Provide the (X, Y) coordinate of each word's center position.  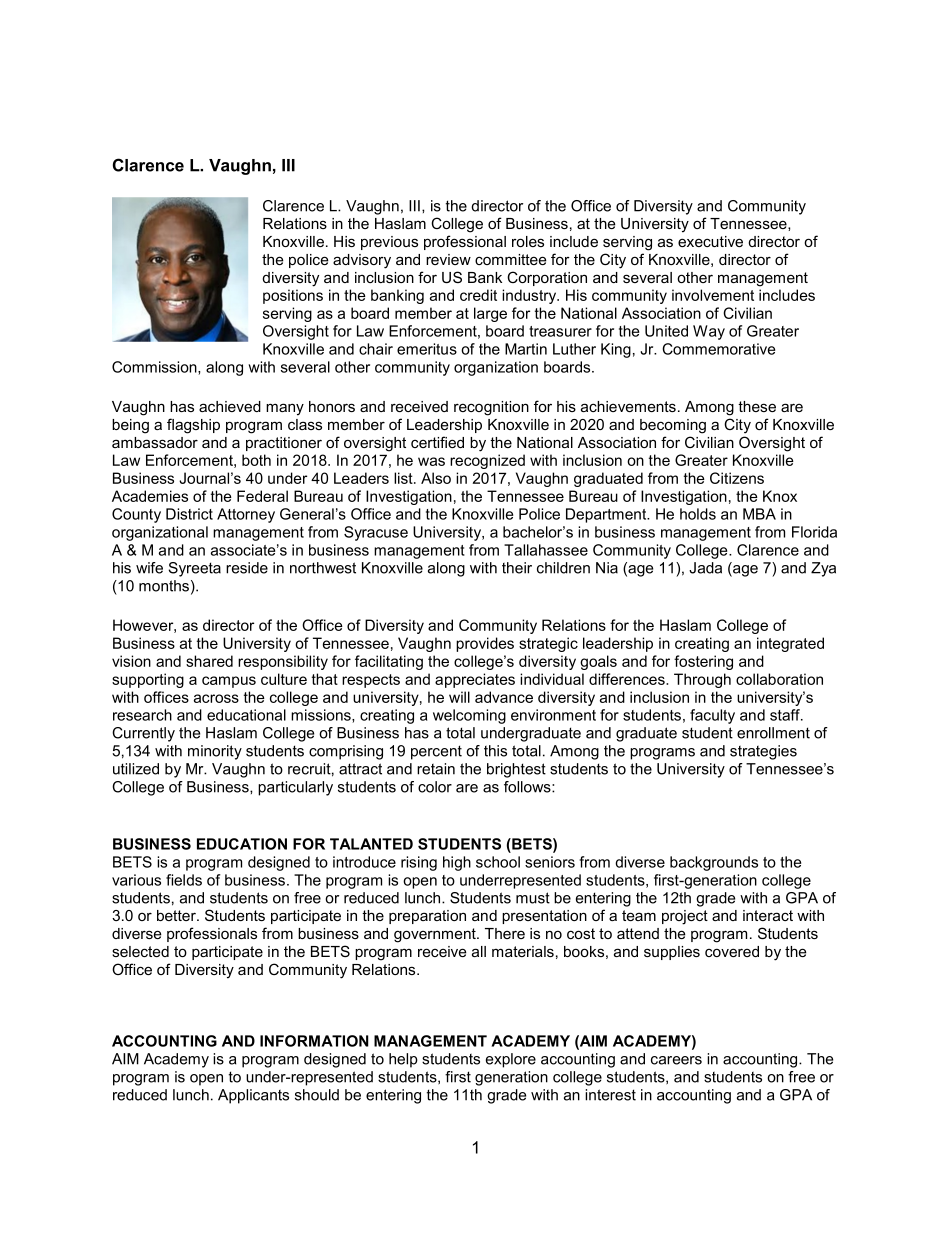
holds (698, 514)
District (189, 514)
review (448, 259)
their (517, 568)
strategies (763, 752)
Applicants (253, 1096)
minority (215, 752)
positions (293, 296)
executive (710, 241)
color (435, 787)
